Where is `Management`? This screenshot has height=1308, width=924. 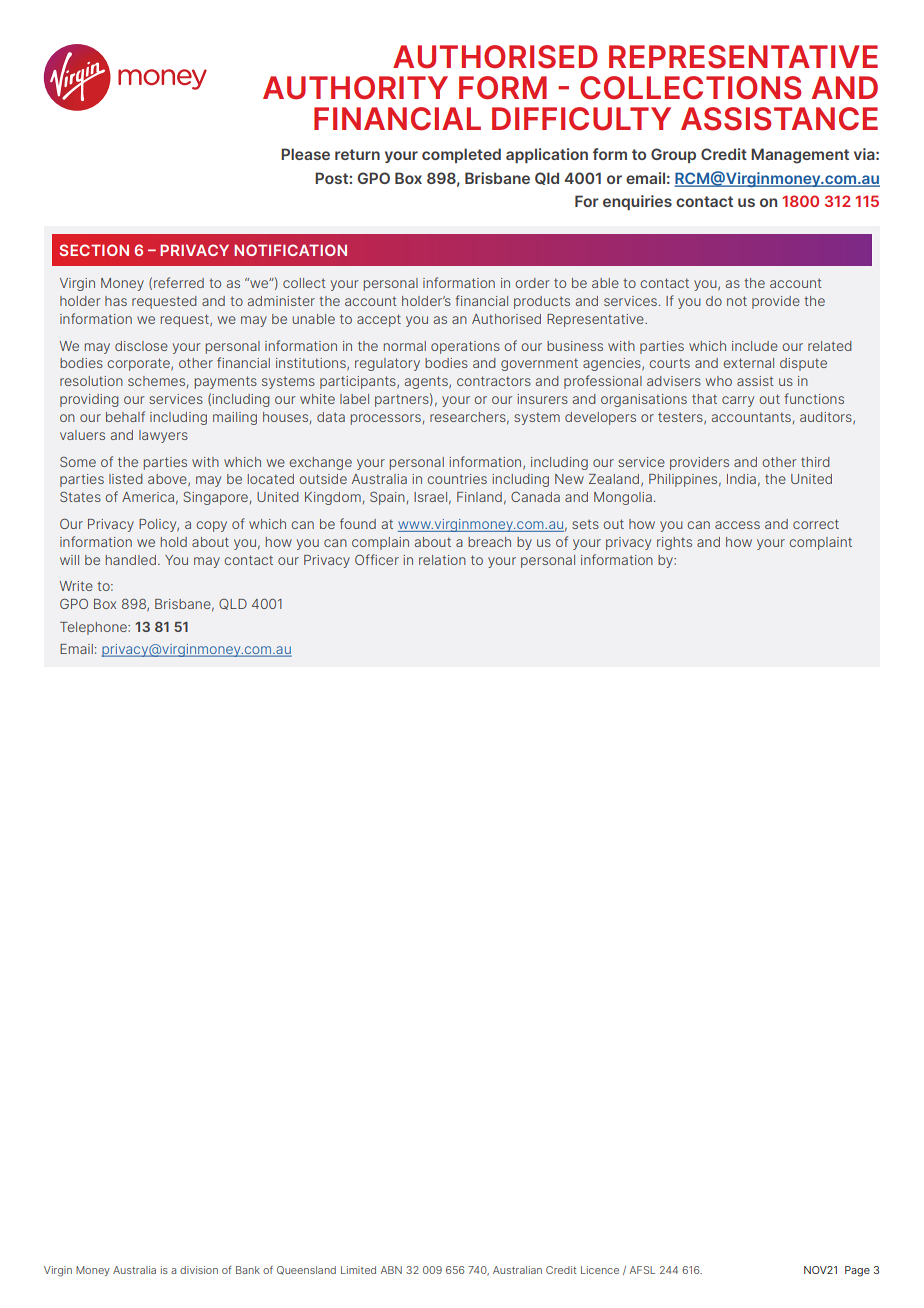
Management is located at coordinates (800, 156).
